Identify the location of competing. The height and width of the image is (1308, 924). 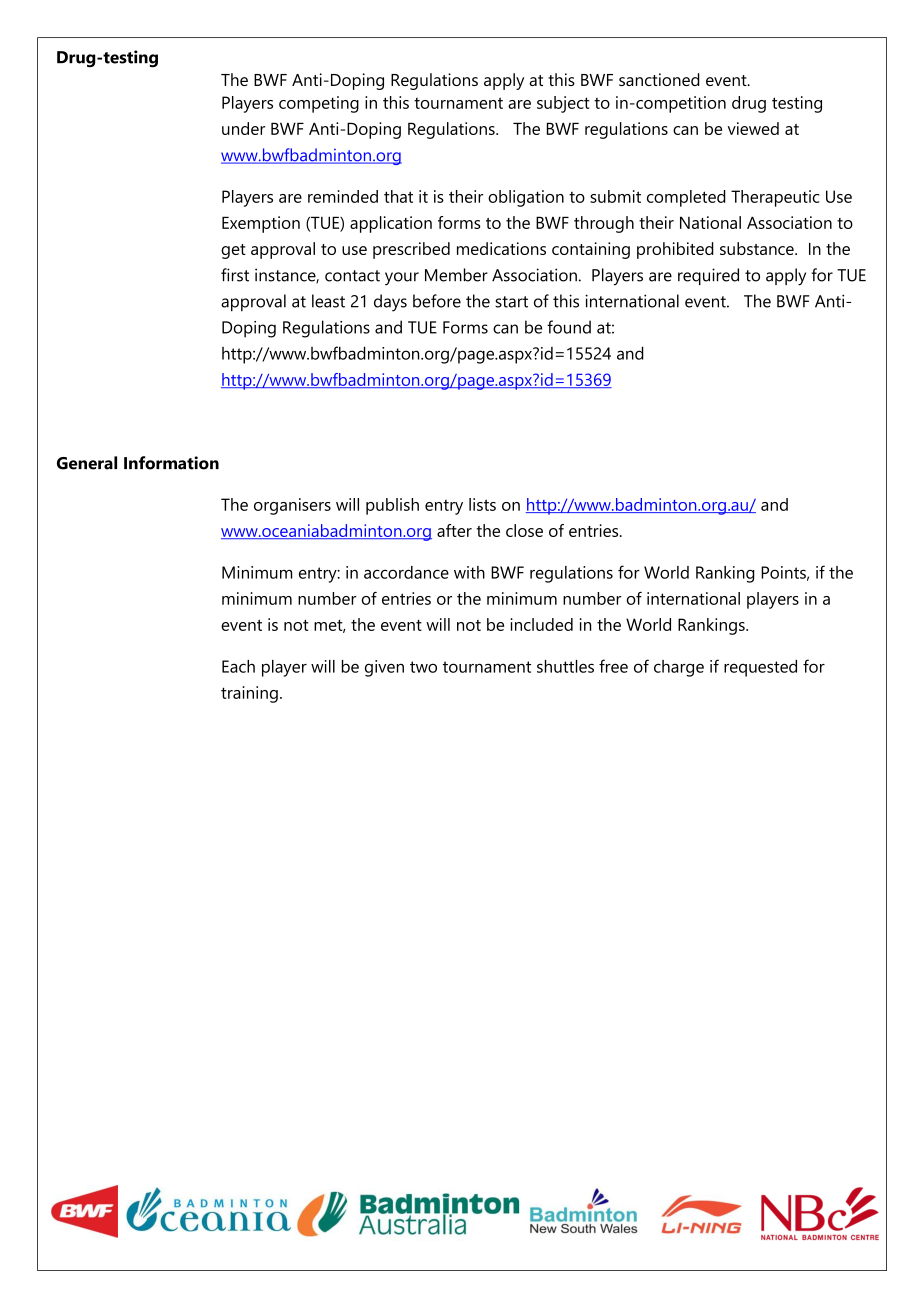
(319, 104).
